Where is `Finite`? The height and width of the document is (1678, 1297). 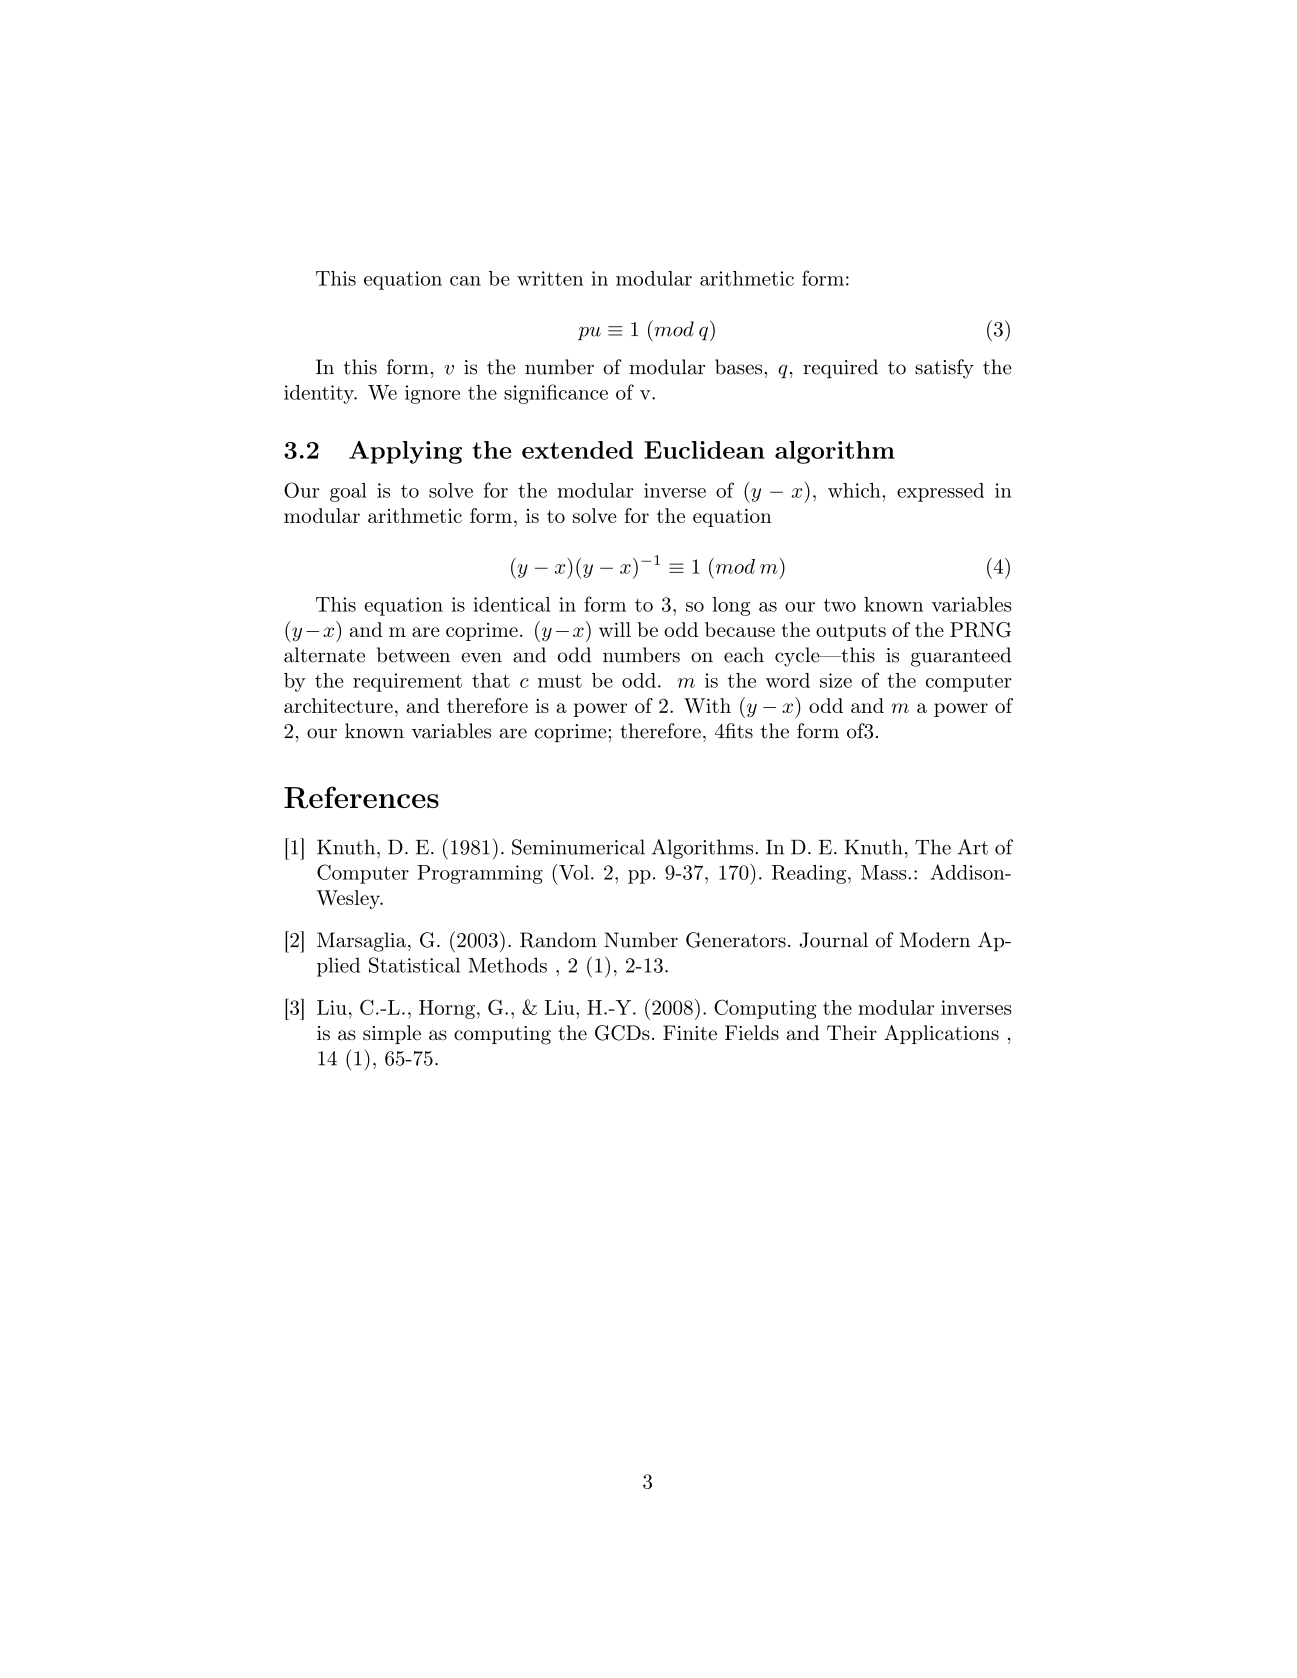
Finite is located at coordinates (690, 1032).
